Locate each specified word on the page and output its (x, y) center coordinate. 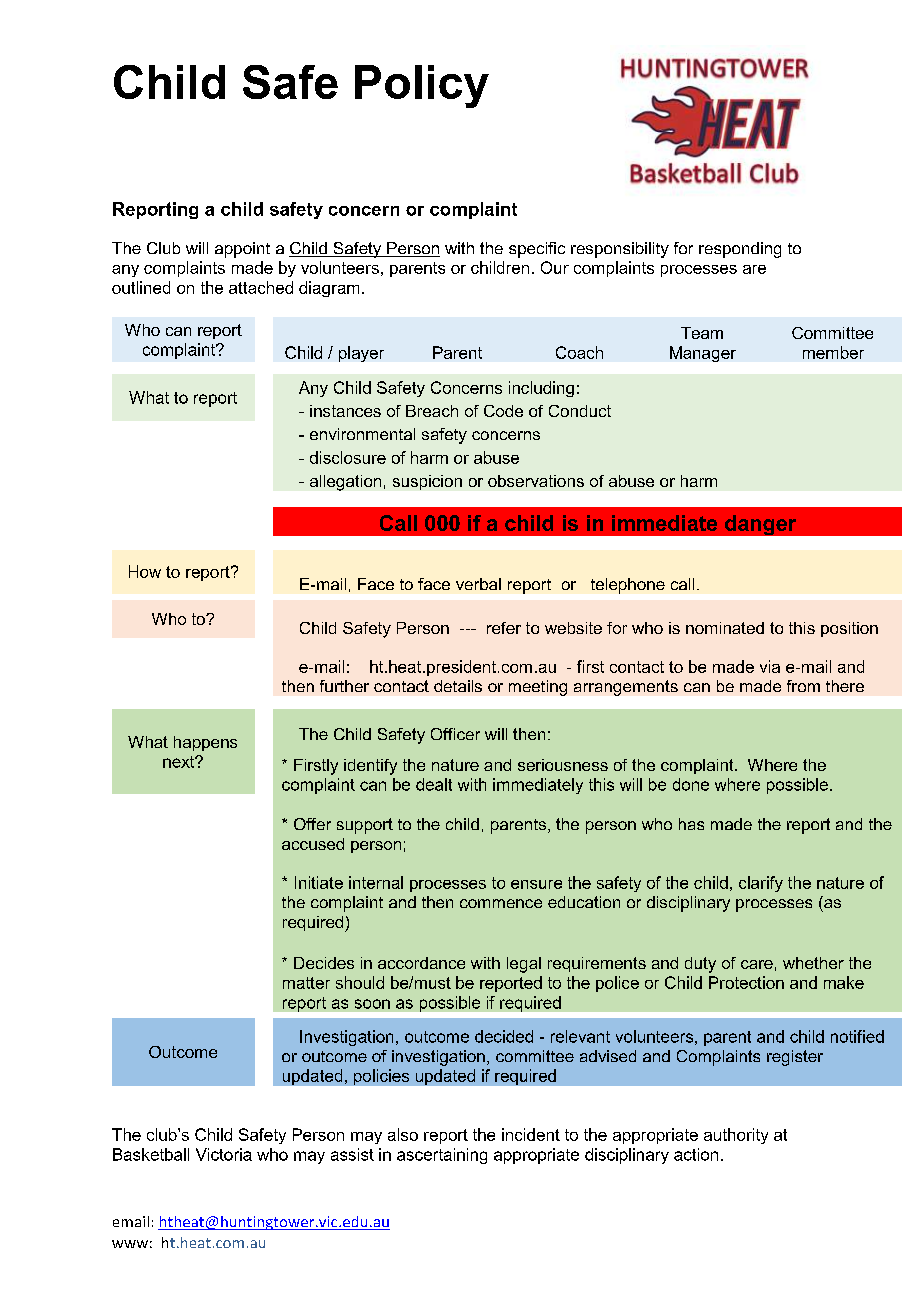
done (691, 784)
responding (740, 250)
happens (205, 743)
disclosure (348, 457)
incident (531, 1134)
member (833, 352)
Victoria (224, 1154)
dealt (434, 784)
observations (536, 481)
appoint (242, 250)
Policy (422, 86)
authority (736, 1136)
